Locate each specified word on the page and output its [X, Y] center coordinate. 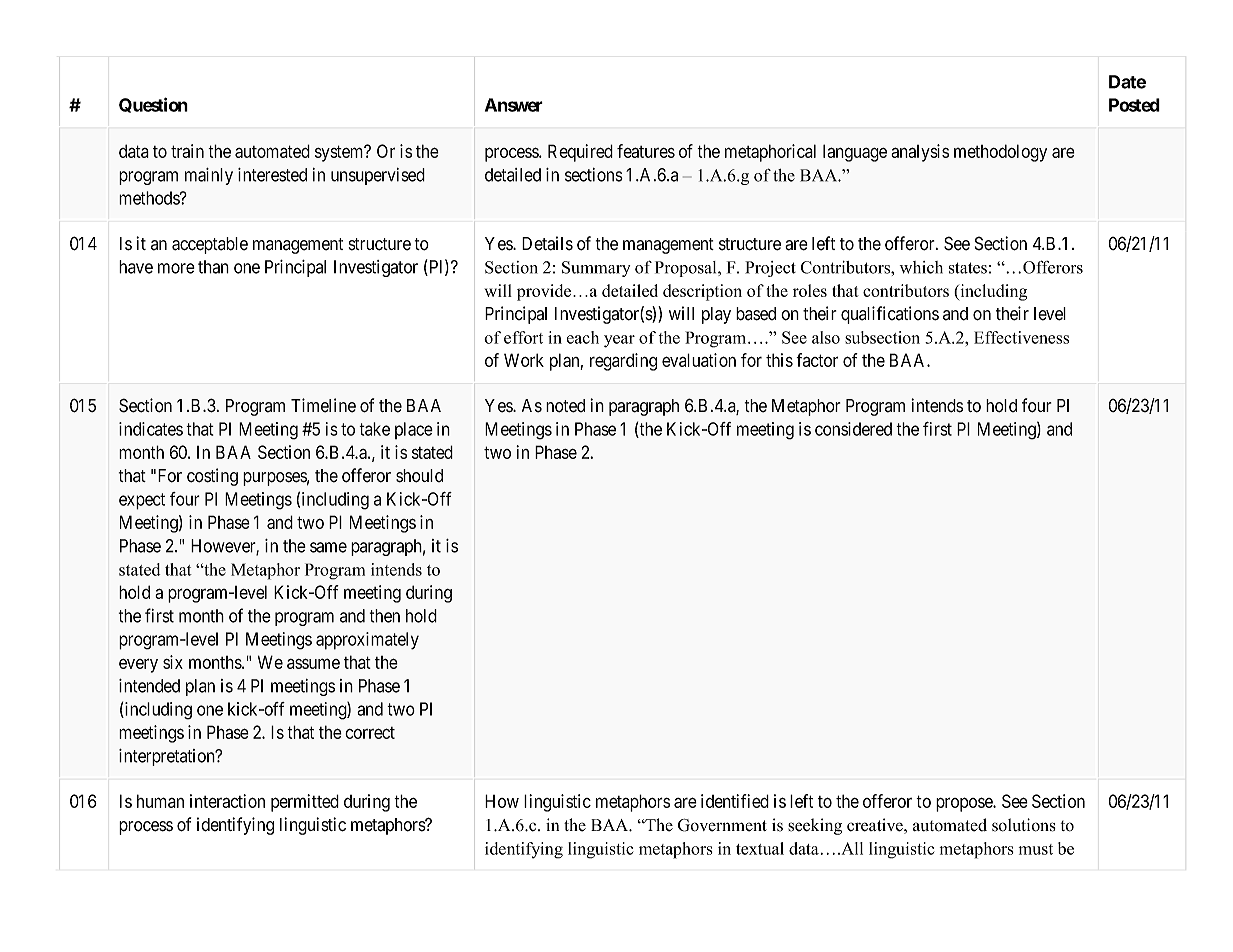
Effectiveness [1021, 337]
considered [853, 429]
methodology [1000, 153]
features [646, 151]
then [385, 616]
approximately [367, 641]
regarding [623, 362]
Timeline [323, 405]
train [187, 151]
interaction [227, 801]
